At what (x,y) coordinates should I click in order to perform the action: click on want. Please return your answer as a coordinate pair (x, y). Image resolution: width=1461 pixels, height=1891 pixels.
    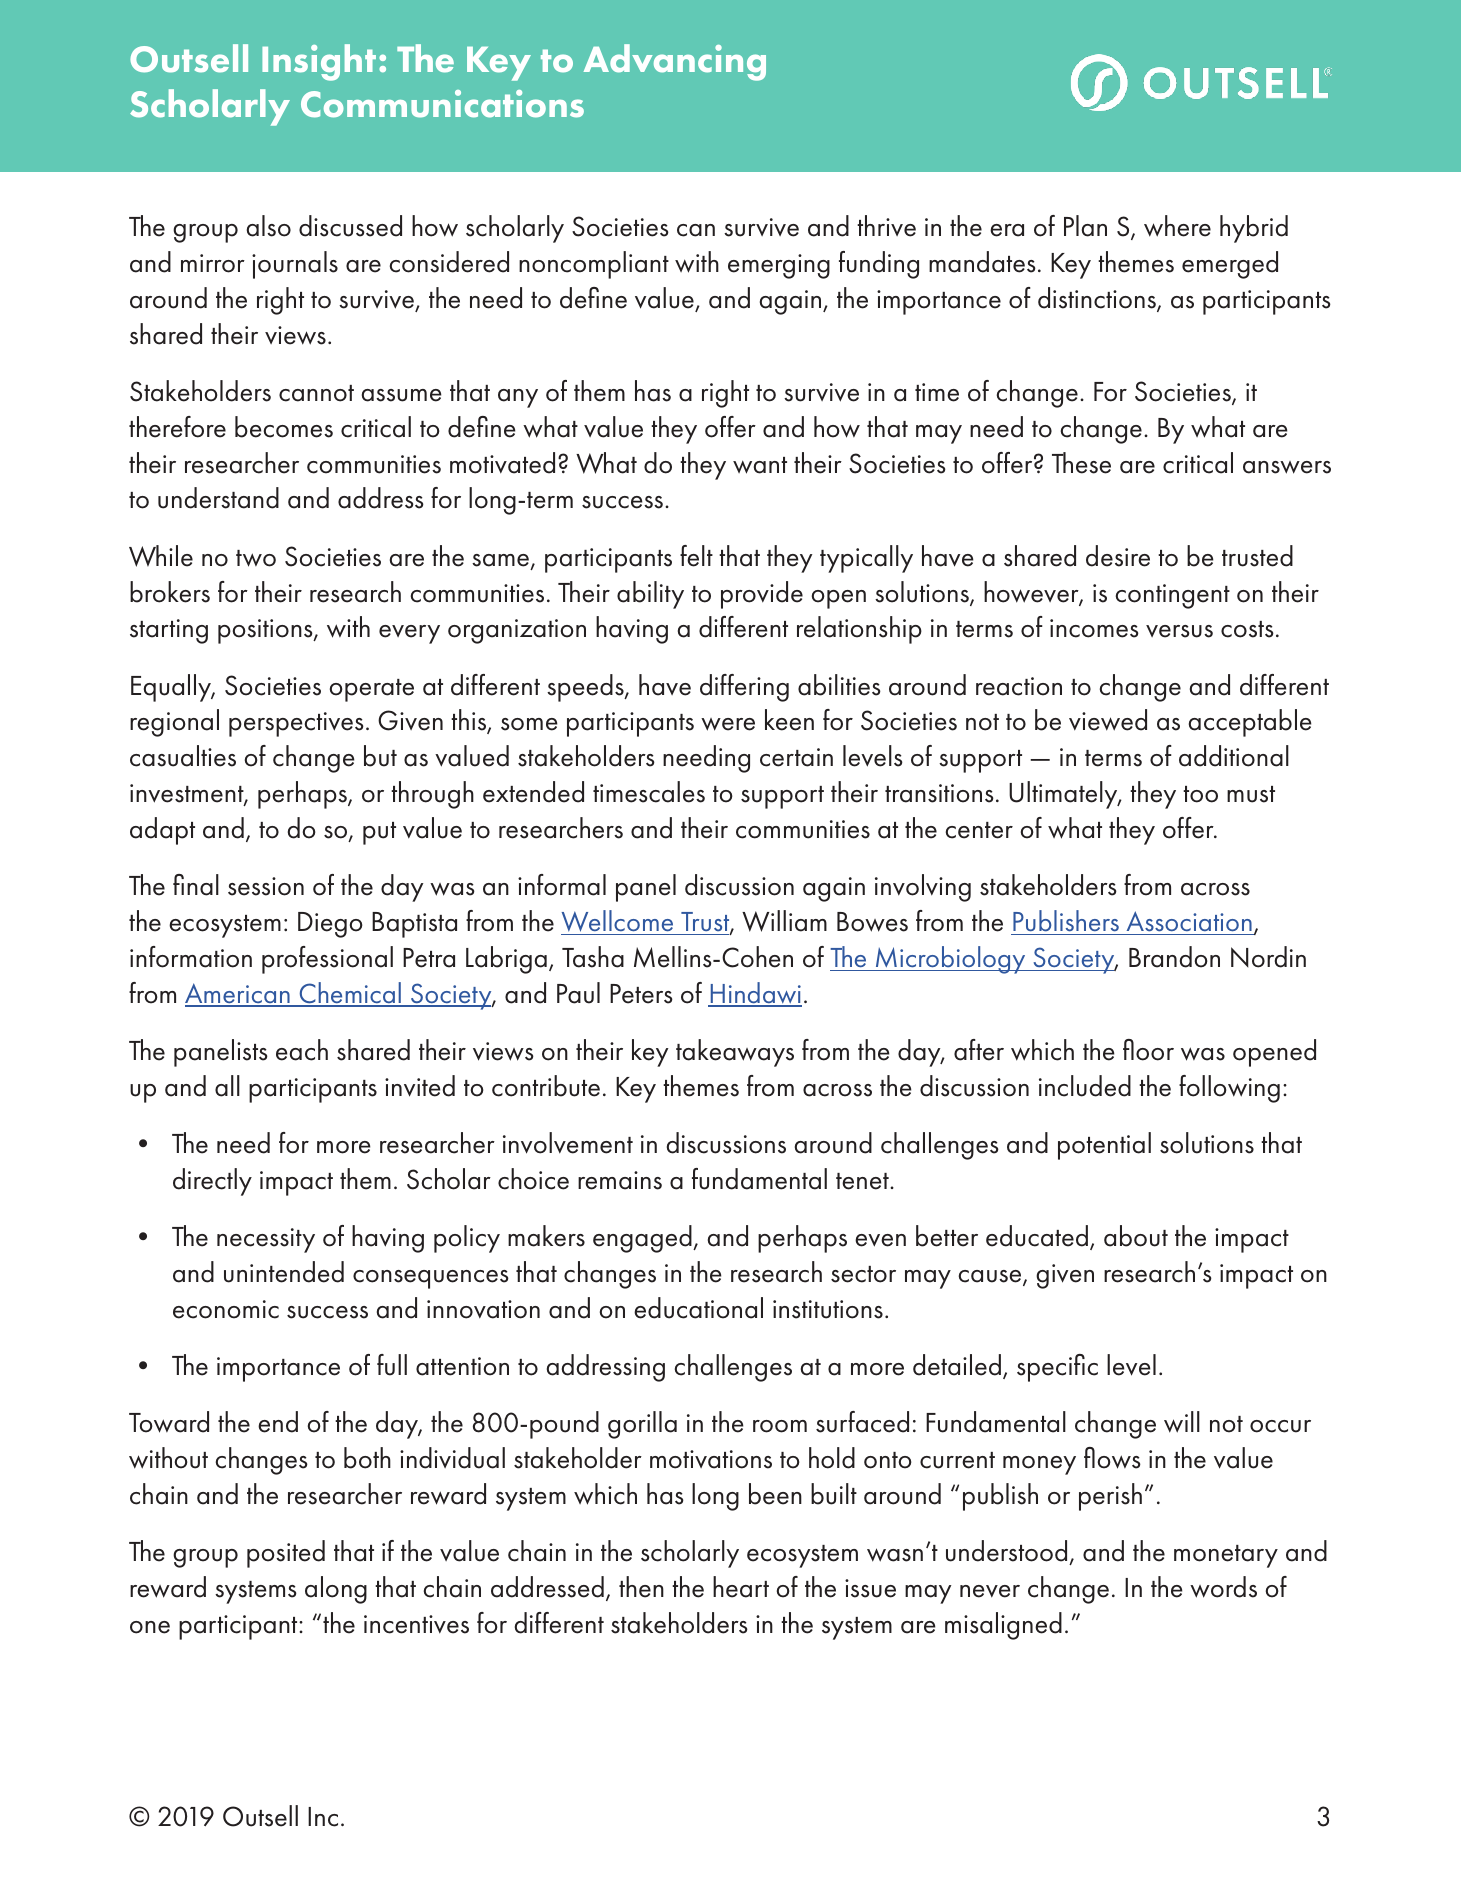
    Looking at the image, I should click on (760, 465).
